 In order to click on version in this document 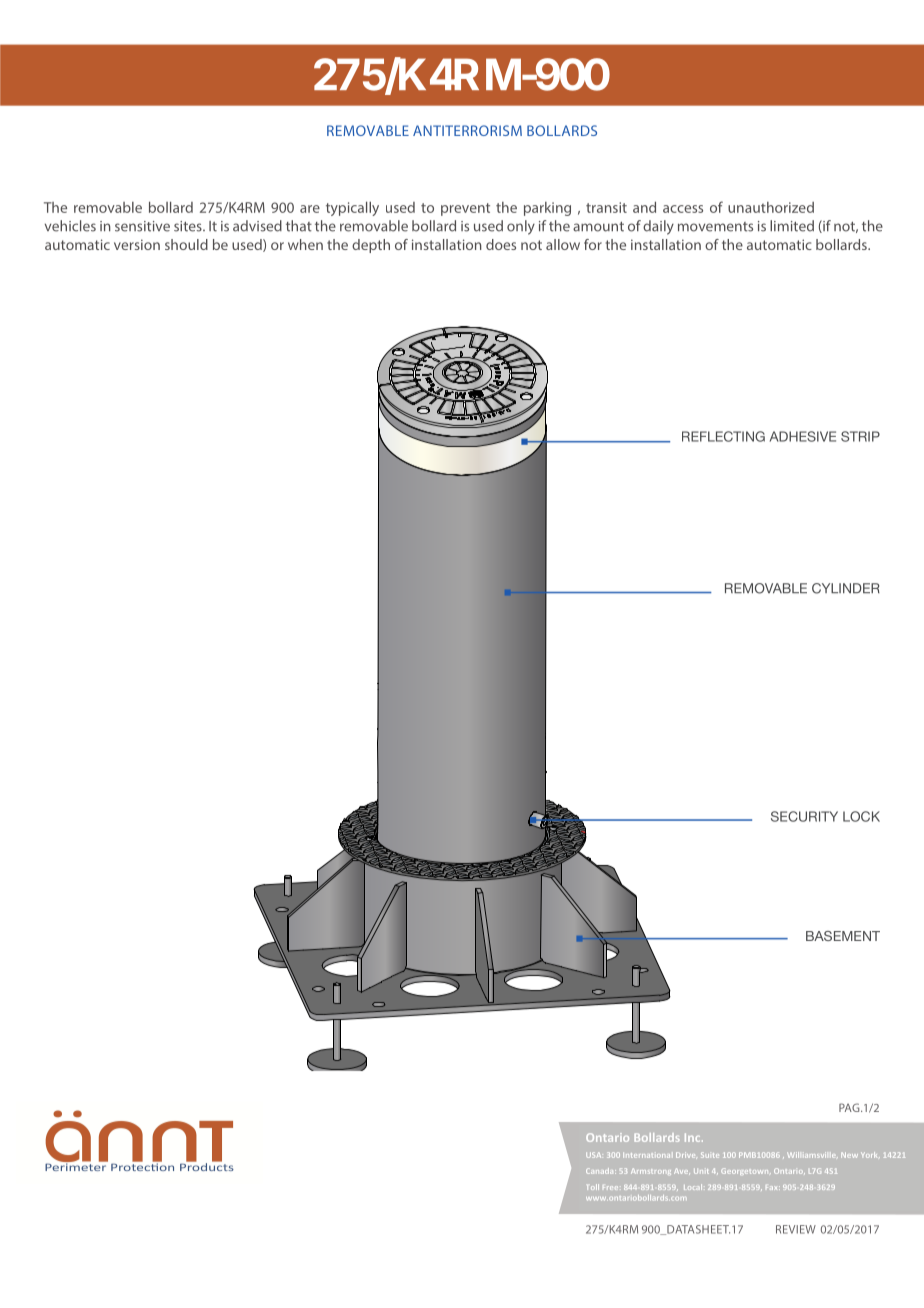, I will do `click(137, 244)`.
